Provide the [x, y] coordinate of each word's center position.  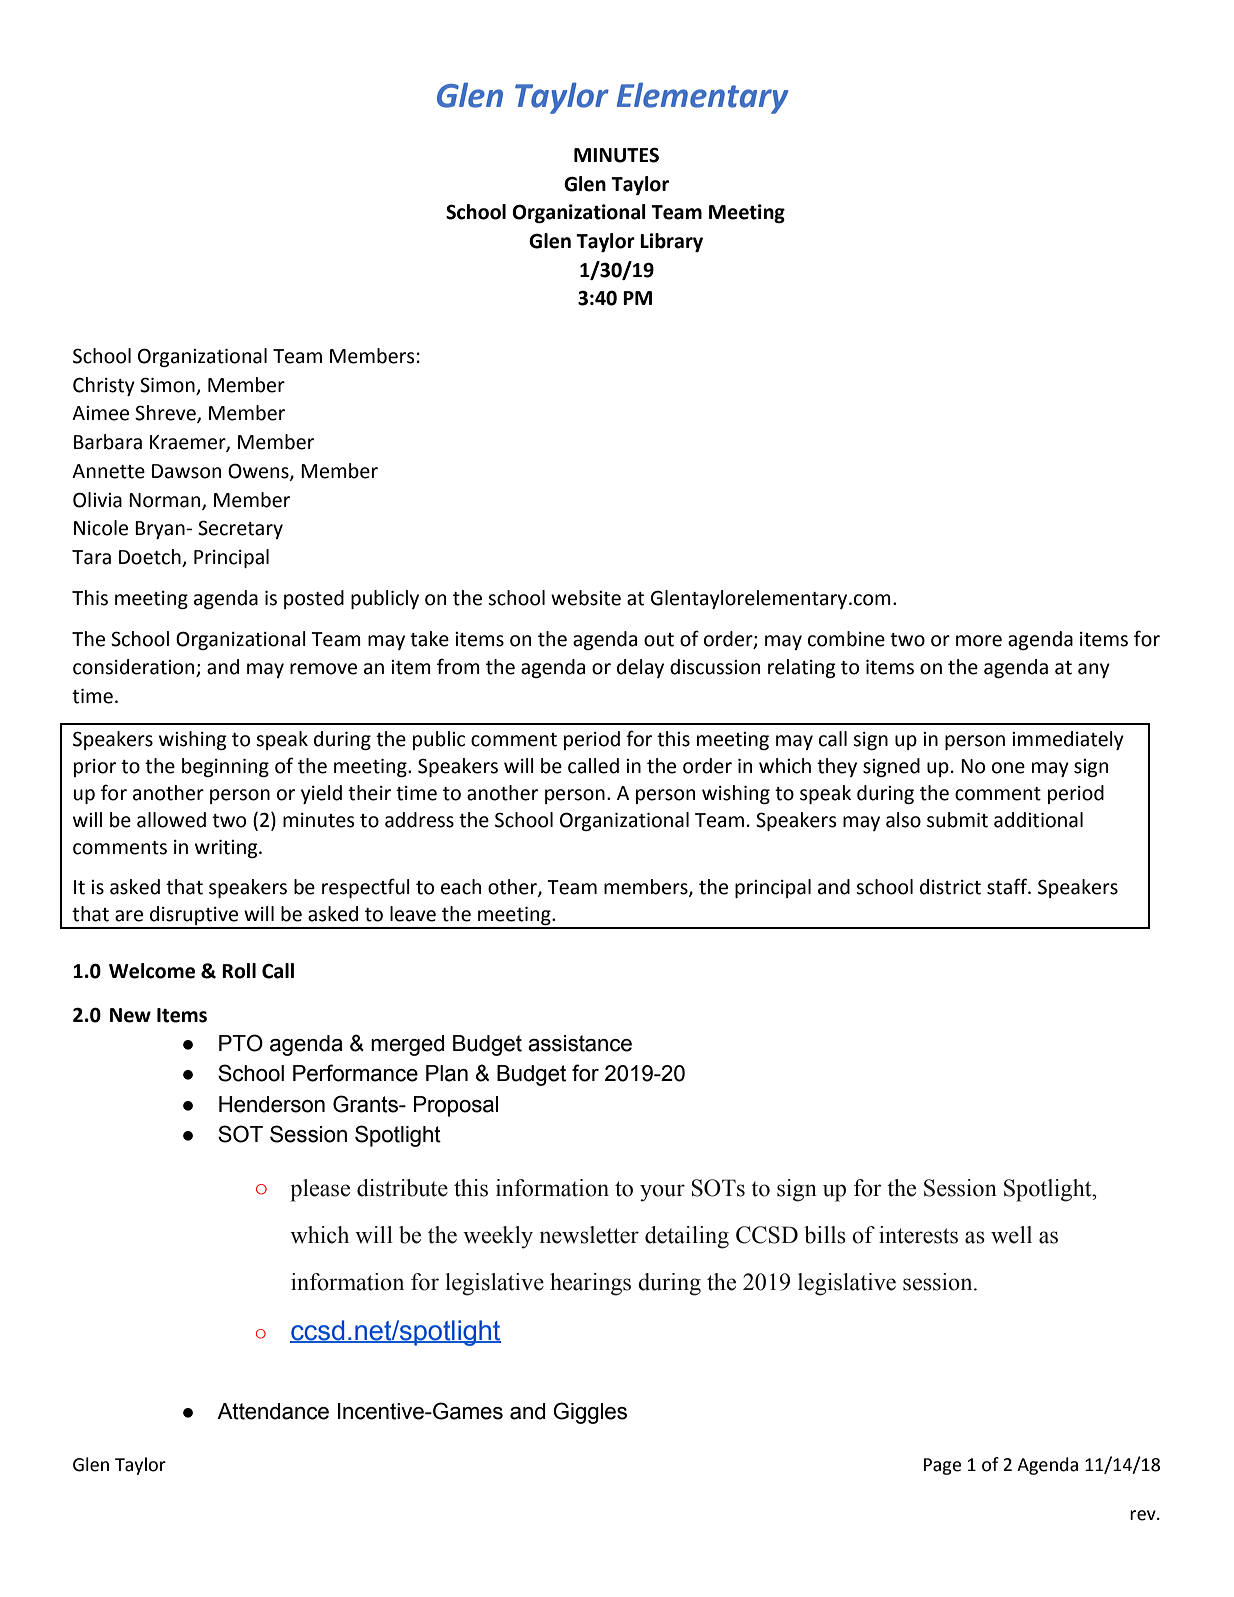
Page [942, 1466]
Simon [167, 385]
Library [671, 242]
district [950, 887]
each [461, 887]
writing [227, 849]
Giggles [590, 1413]
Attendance [273, 1411]
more [979, 641]
